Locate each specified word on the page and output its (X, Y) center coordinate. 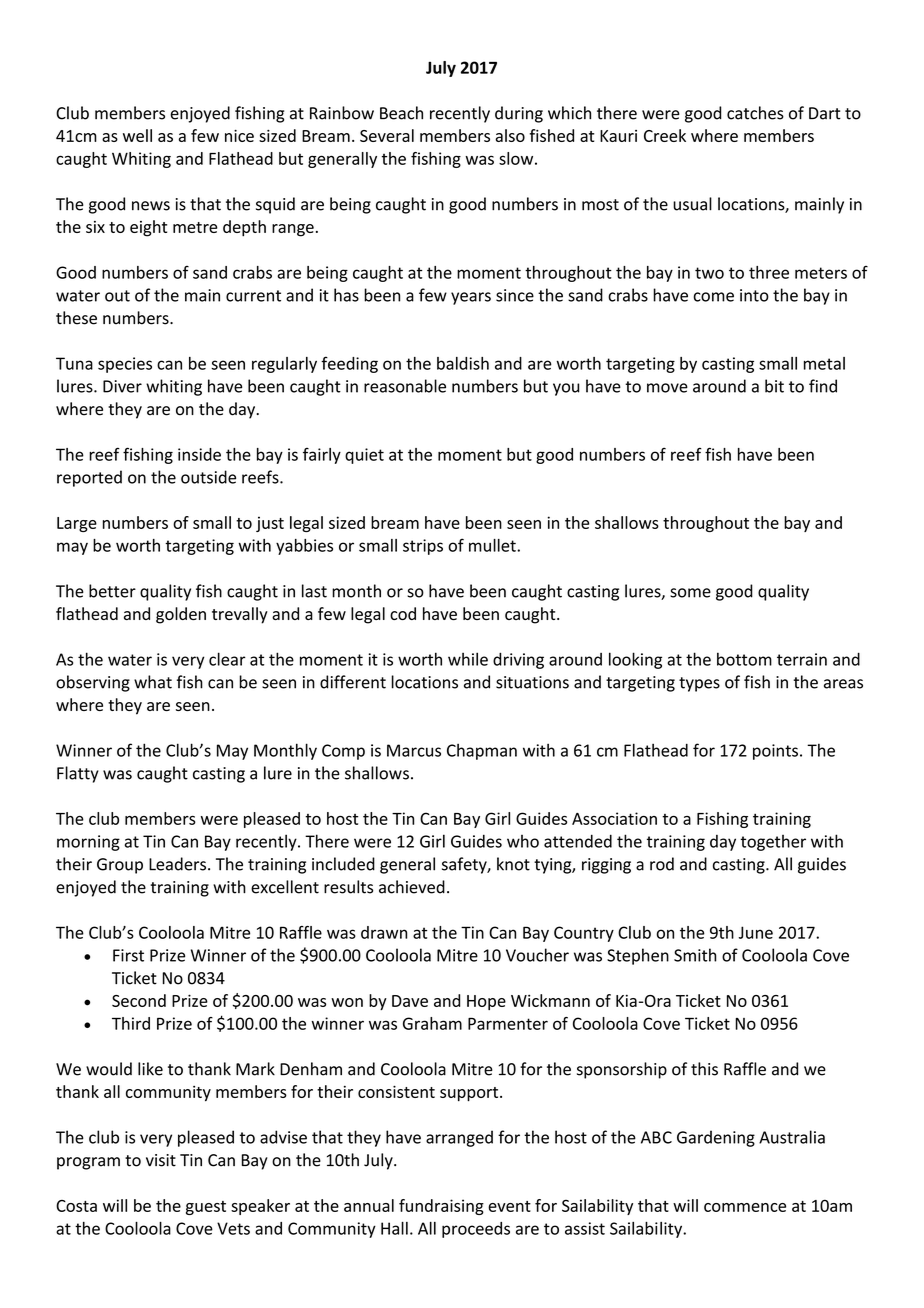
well (137, 135)
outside (208, 477)
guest (206, 1208)
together (773, 843)
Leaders (179, 864)
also (510, 135)
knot (513, 864)
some (690, 593)
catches (755, 113)
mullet (493, 545)
